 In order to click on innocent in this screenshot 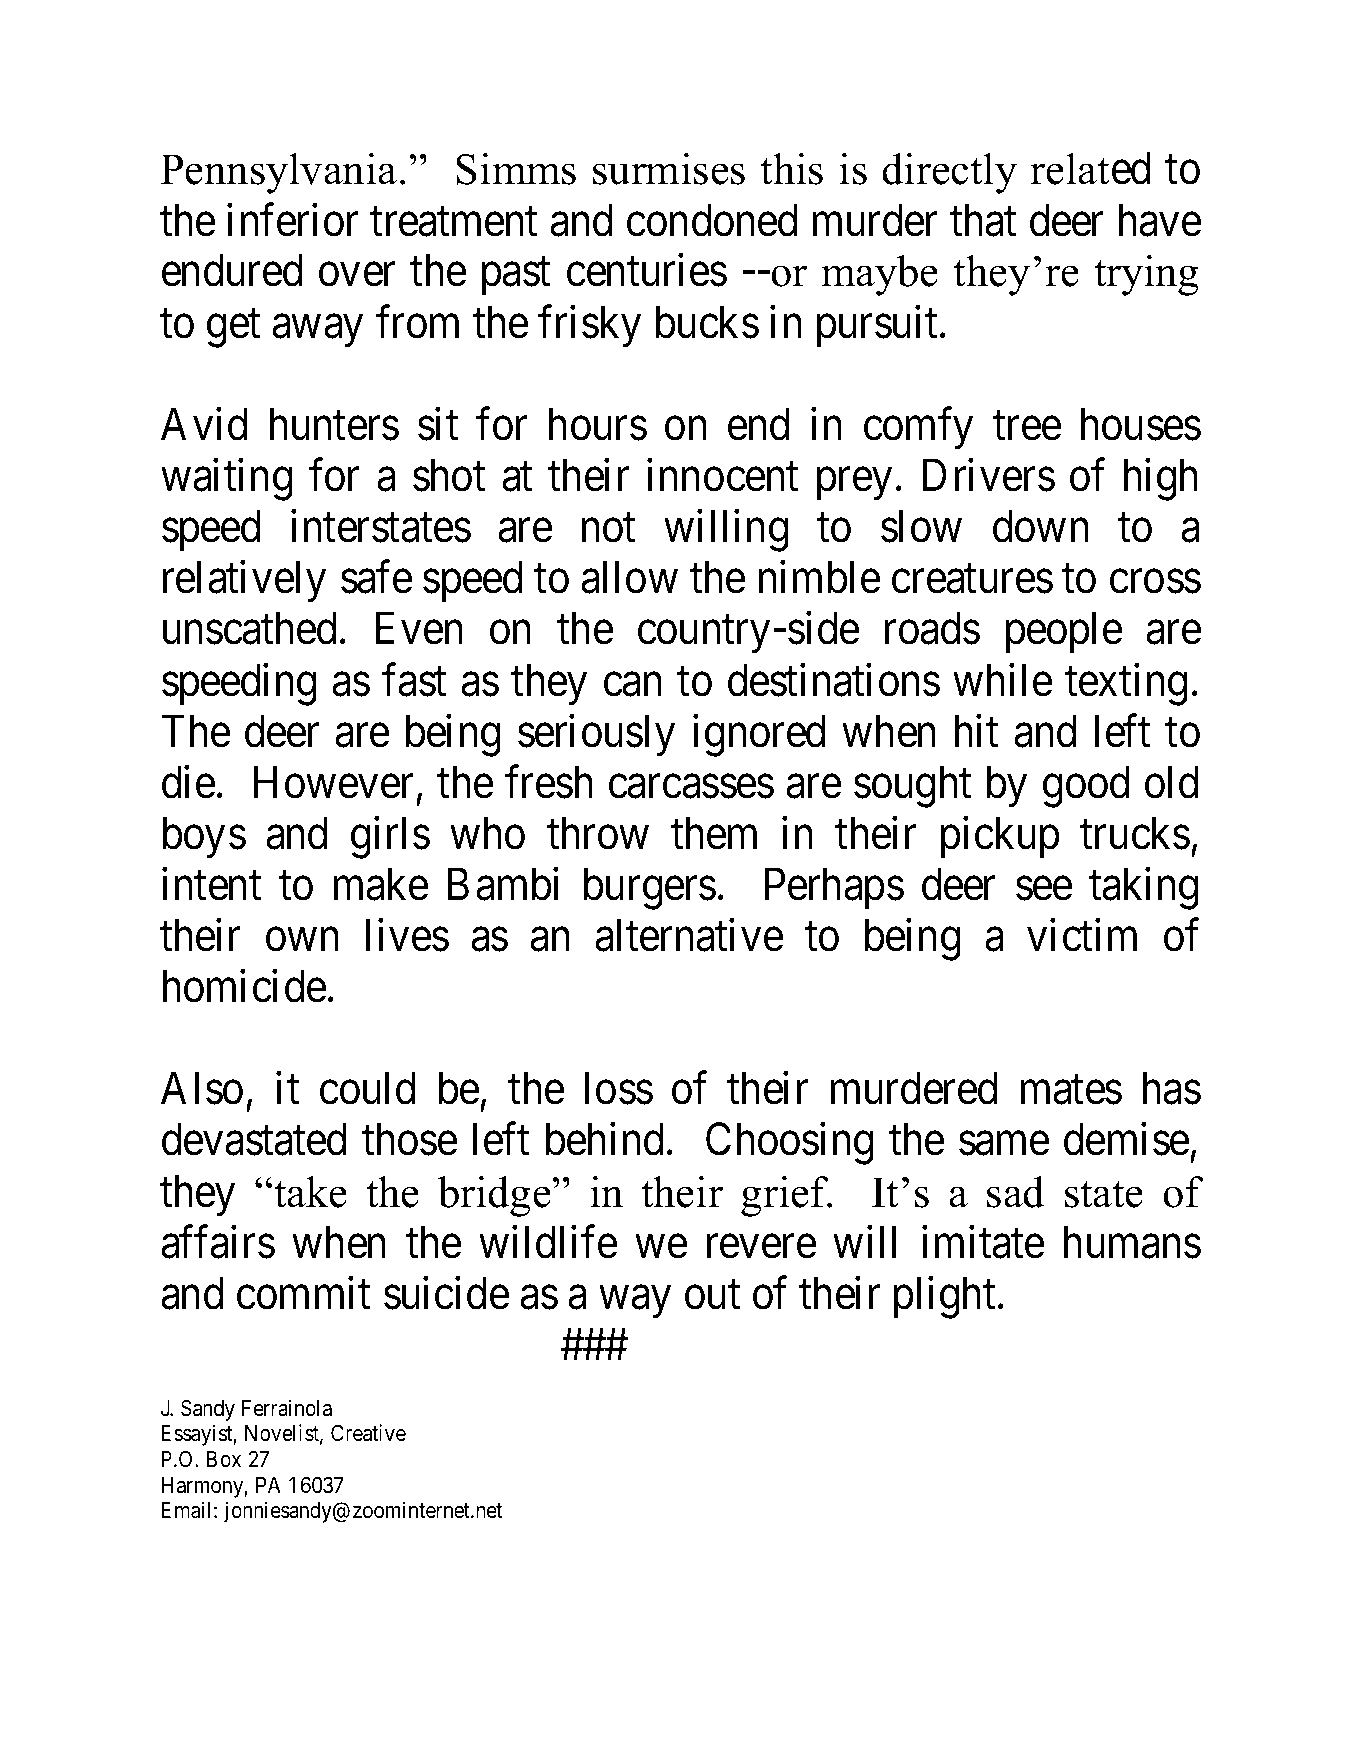, I will do `click(722, 475)`.
